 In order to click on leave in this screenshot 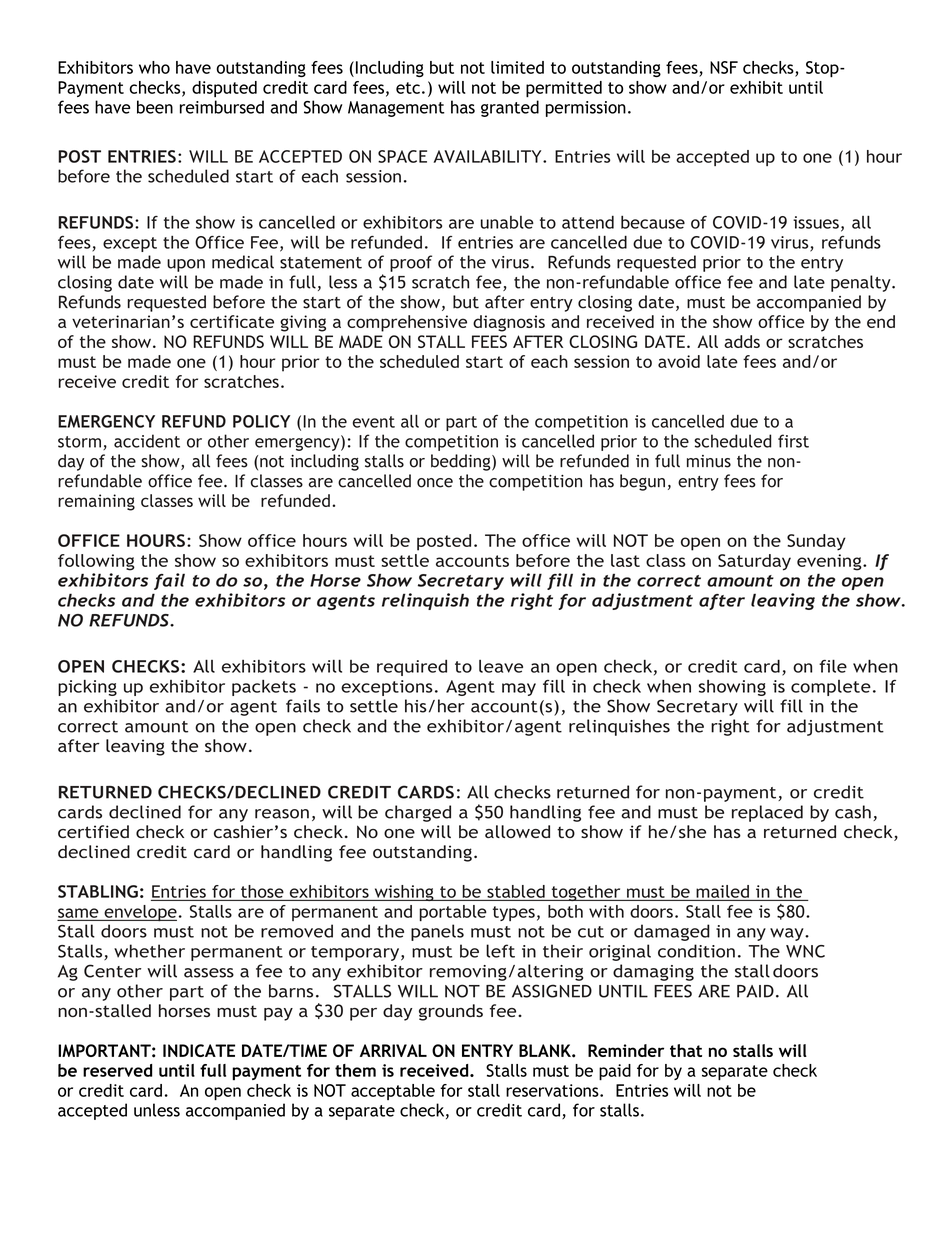, I will do `click(501, 666)`.
